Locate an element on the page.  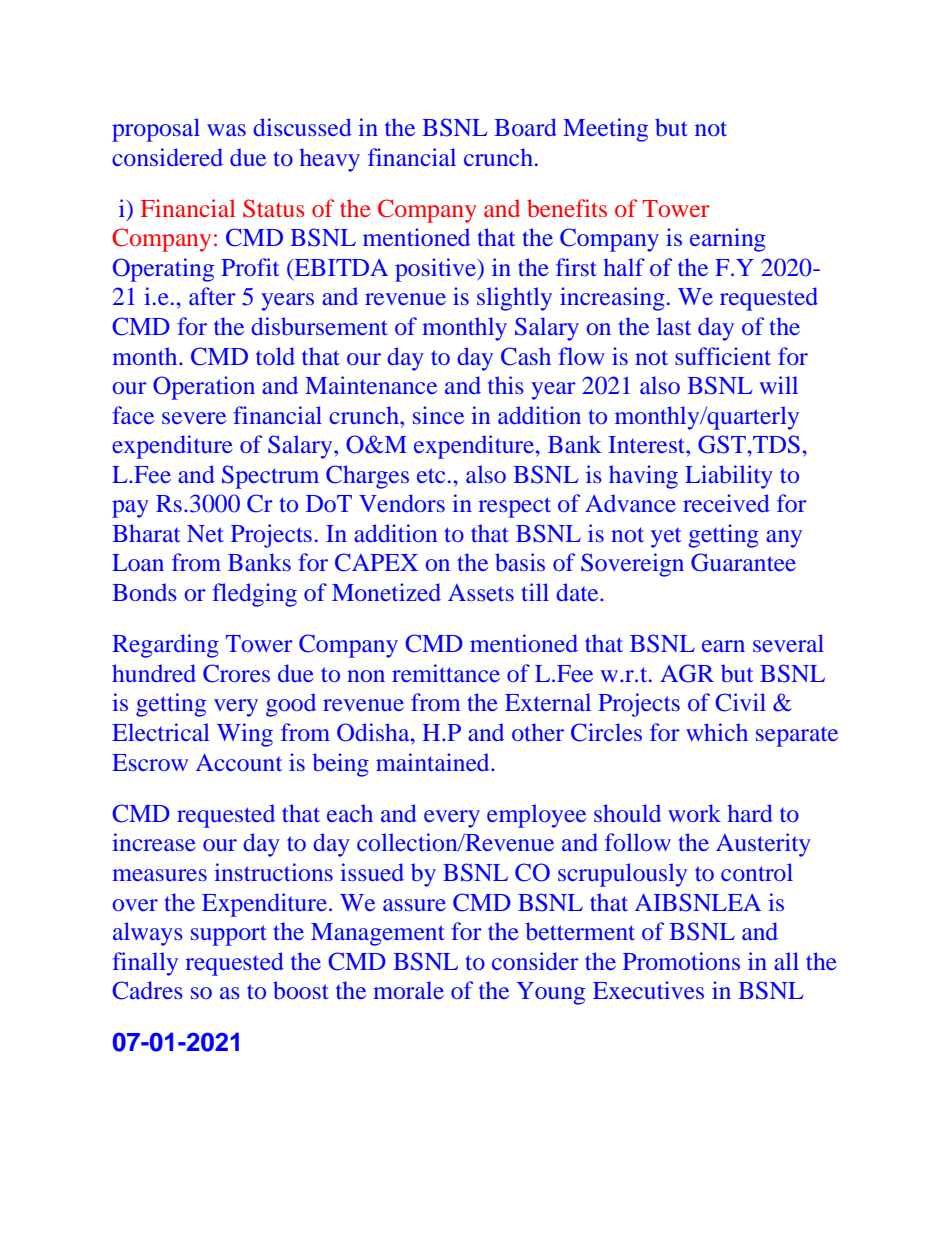
fledging is located at coordinates (254, 595).
